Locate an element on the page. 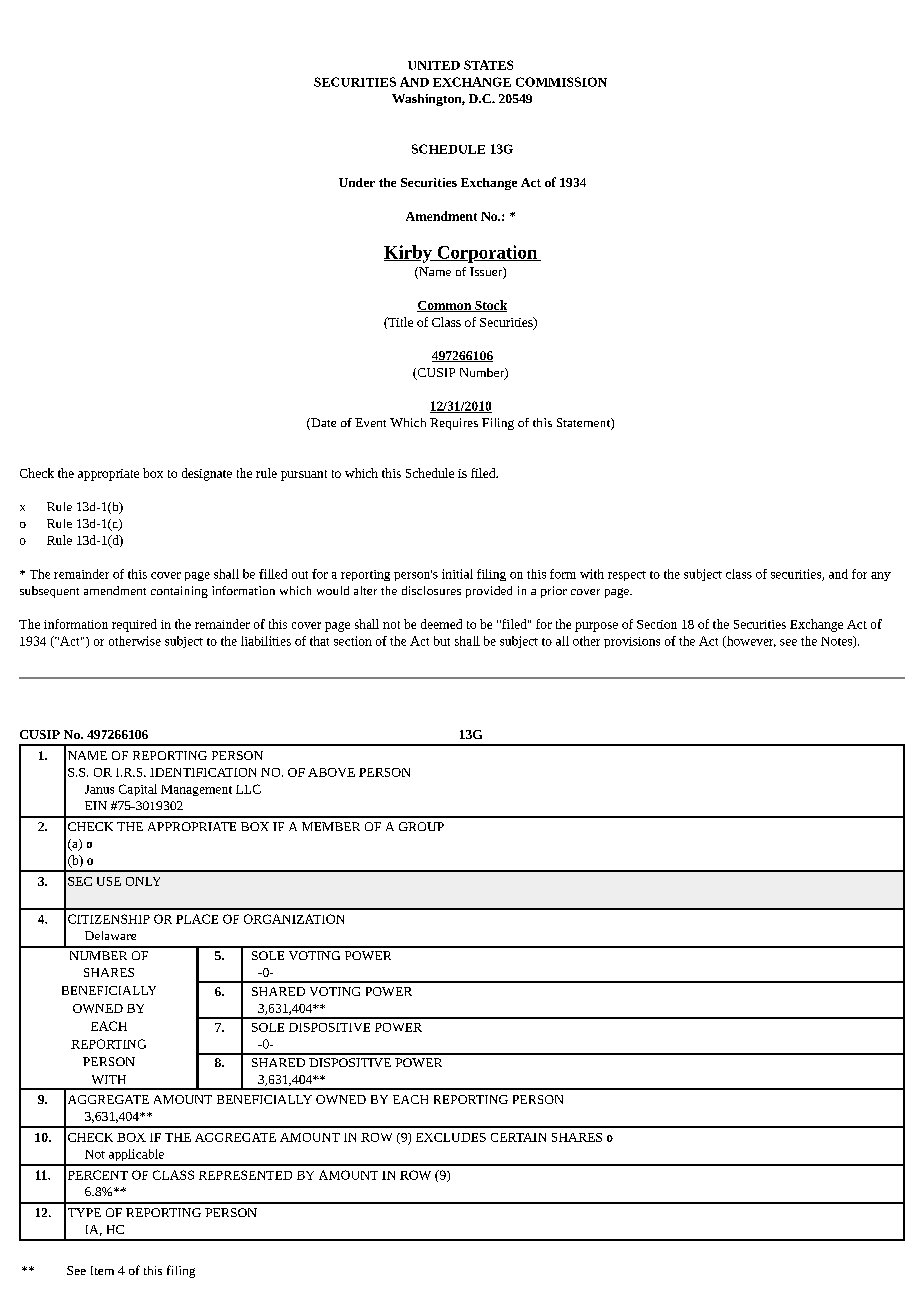  required is located at coordinates (134, 625).
